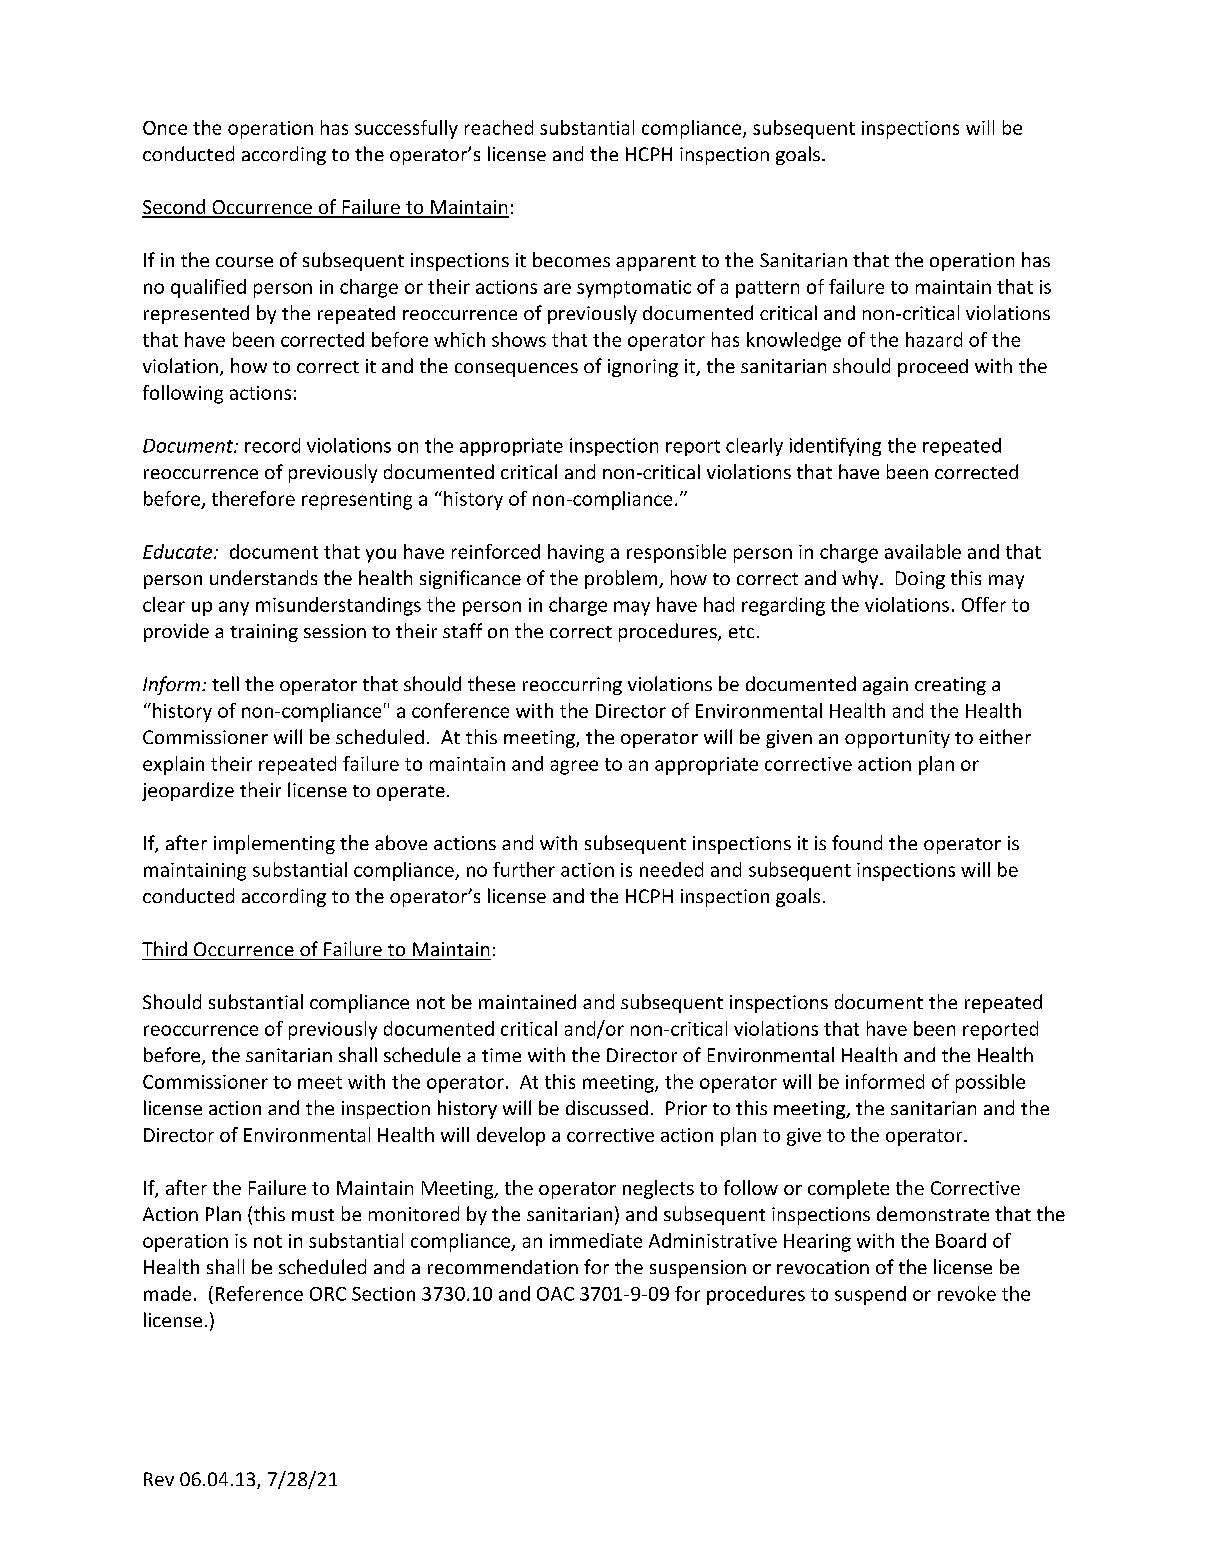 The width and height of the screenshot is (1208, 1563). What do you see at coordinates (175, 208) in the screenshot?
I see `Second` at bounding box center [175, 208].
